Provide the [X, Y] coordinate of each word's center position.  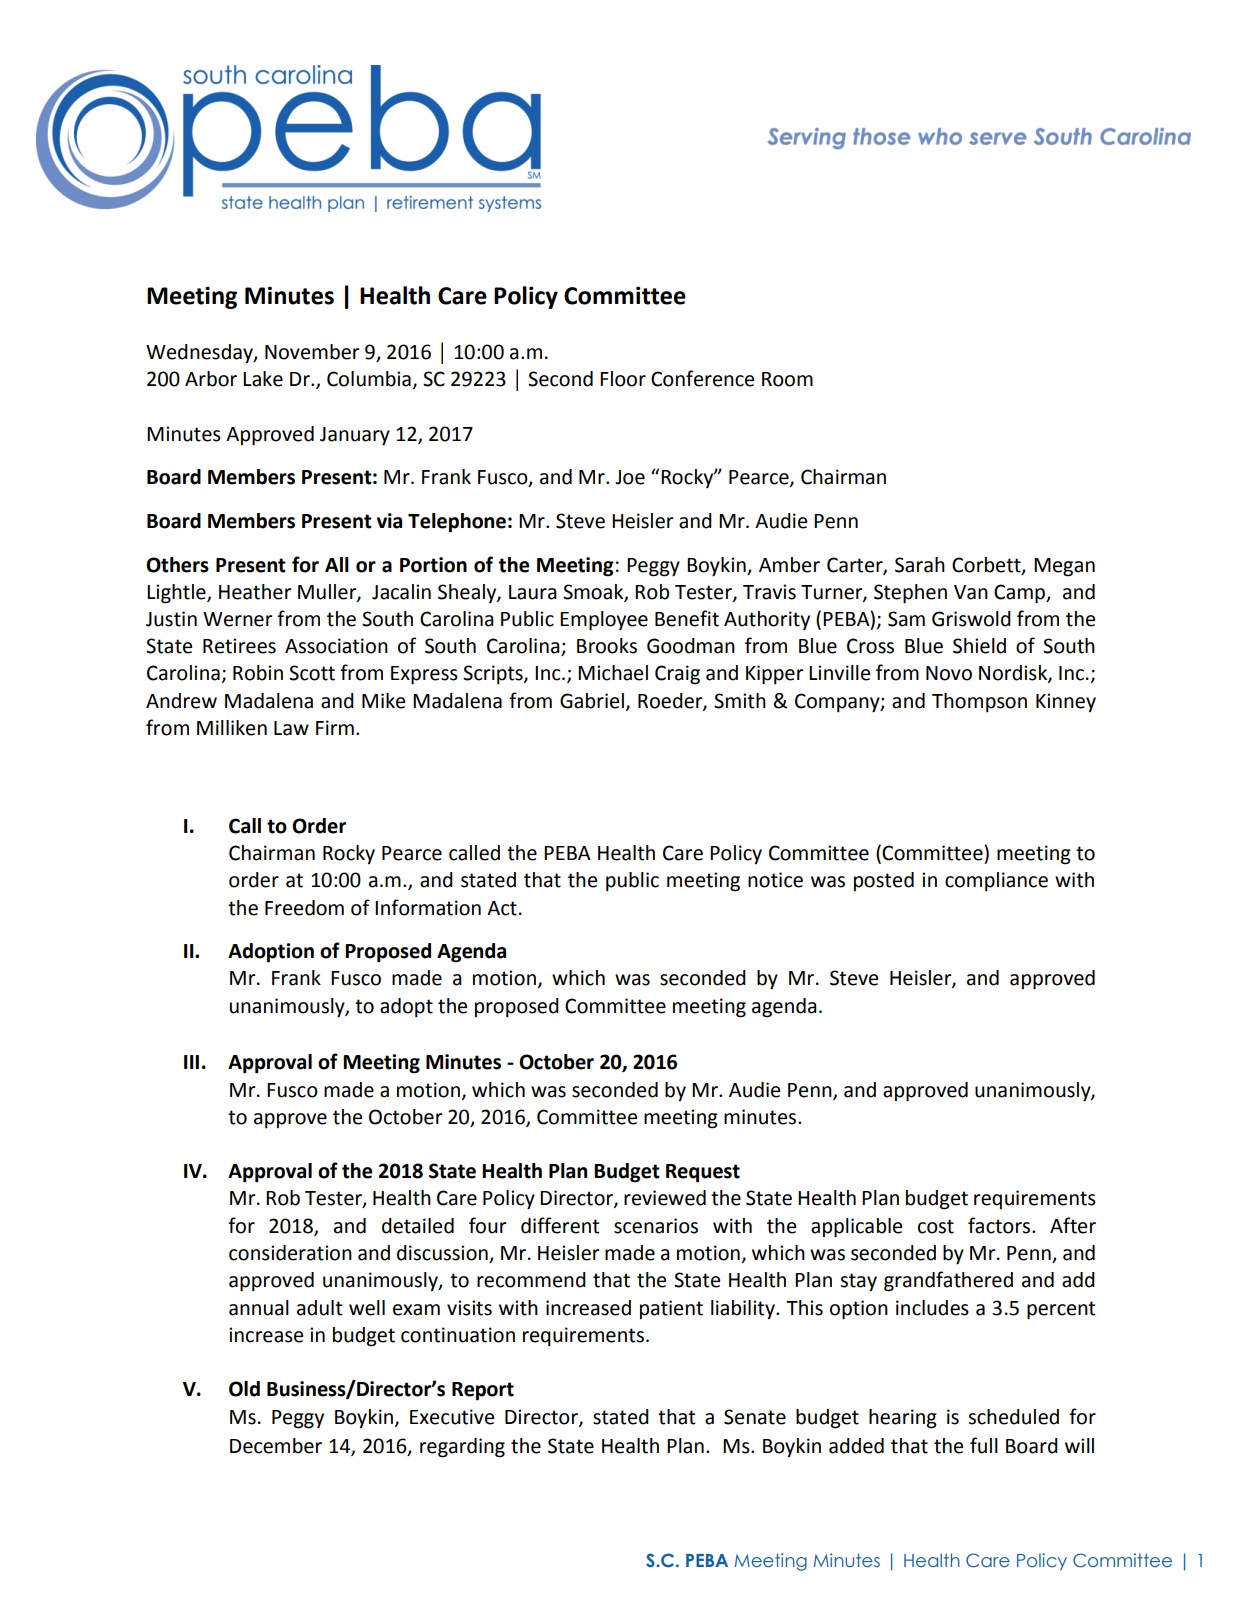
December [276, 1446]
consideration [290, 1253]
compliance [996, 881]
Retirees [239, 646]
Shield [979, 646]
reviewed [665, 1198]
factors [1000, 1225]
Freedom [304, 908]
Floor [623, 379]
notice [775, 880]
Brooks [607, 646]
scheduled [1013, 1417]
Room [787, 379]
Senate [755, 1417]
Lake [263, 379]
